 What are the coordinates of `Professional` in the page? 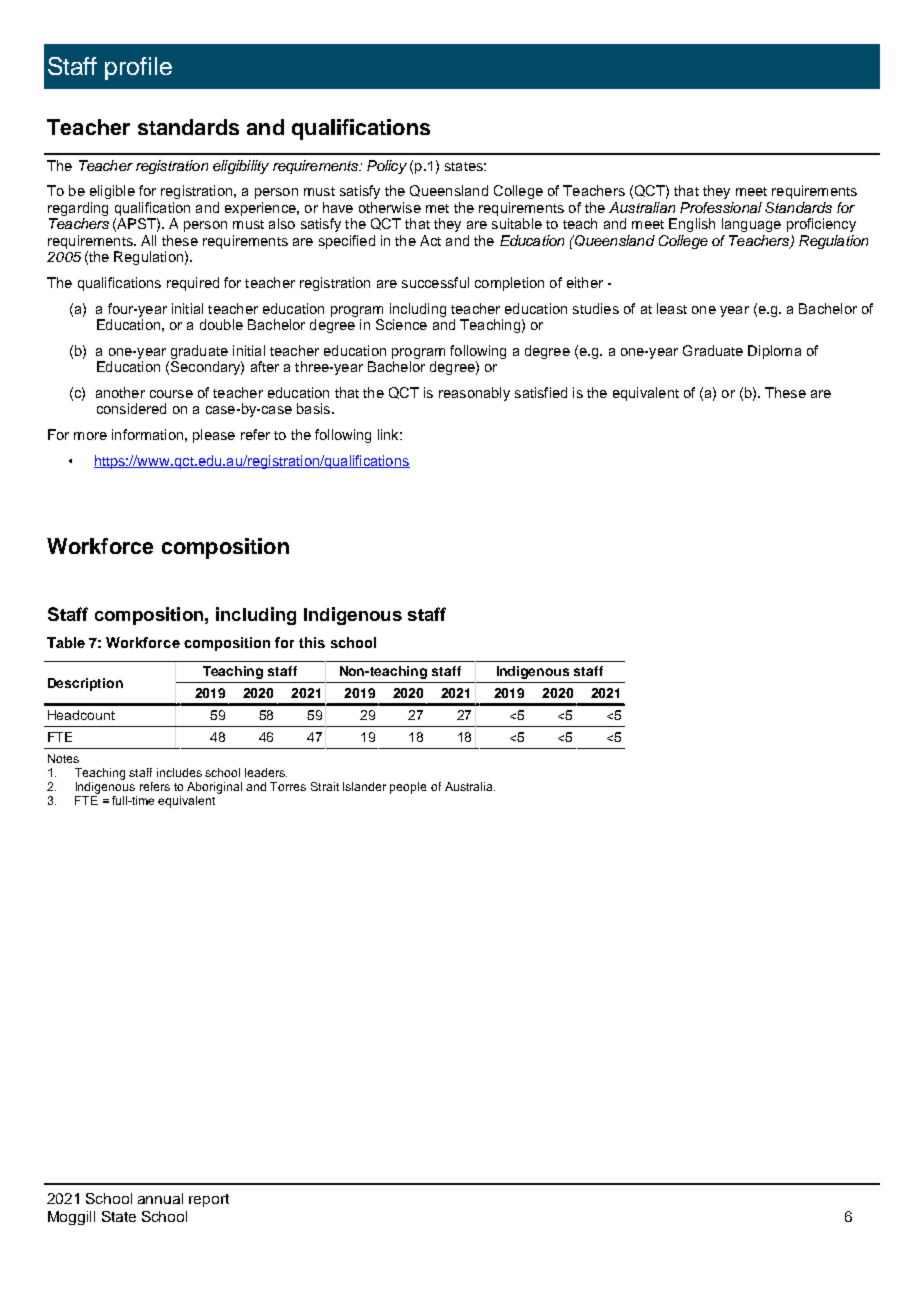 It's located at (721, 207).
